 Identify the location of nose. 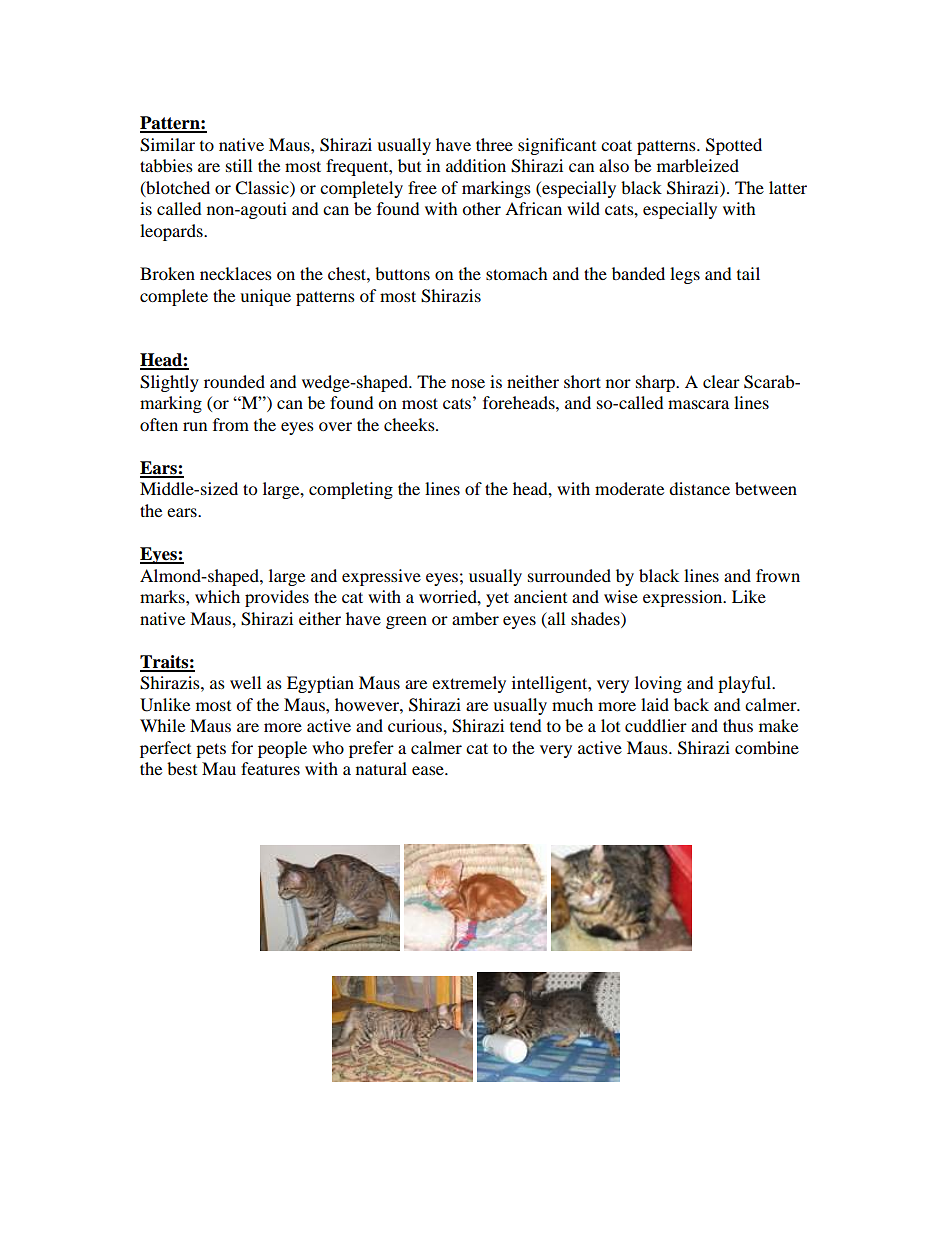
(468, 383).
